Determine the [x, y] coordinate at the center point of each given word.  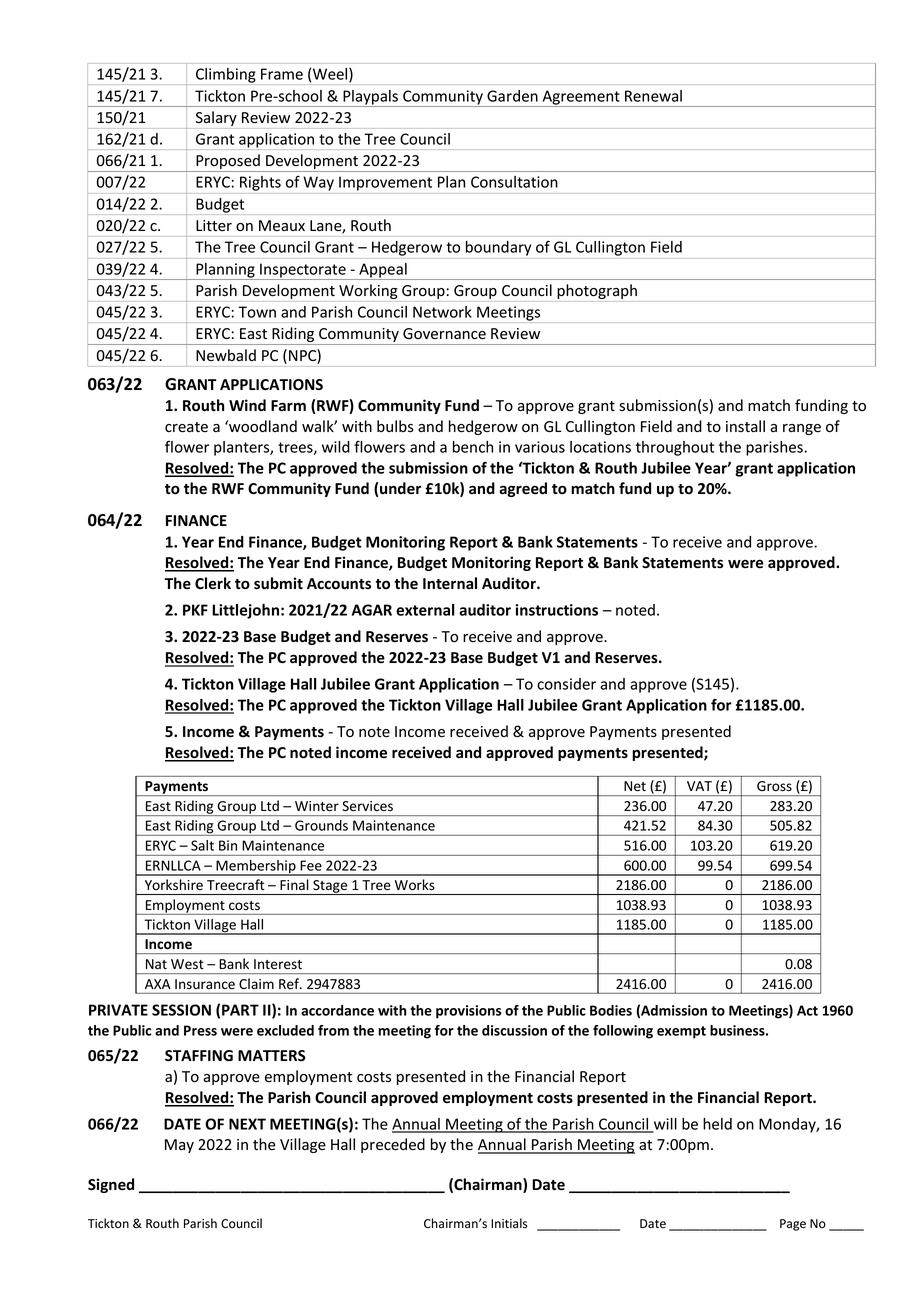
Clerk [213, 583]
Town [257, 312]
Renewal [653, 96]
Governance [444, 334]
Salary [216, 118]
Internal [450, 583]
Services [367, 806]
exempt [681, 1032]
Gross [774, 786]
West [187, 964]
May [179, 1146]
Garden [512, 96]
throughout [675, 448]
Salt [202, 845]
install [745, 426]
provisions [469, 1012]
